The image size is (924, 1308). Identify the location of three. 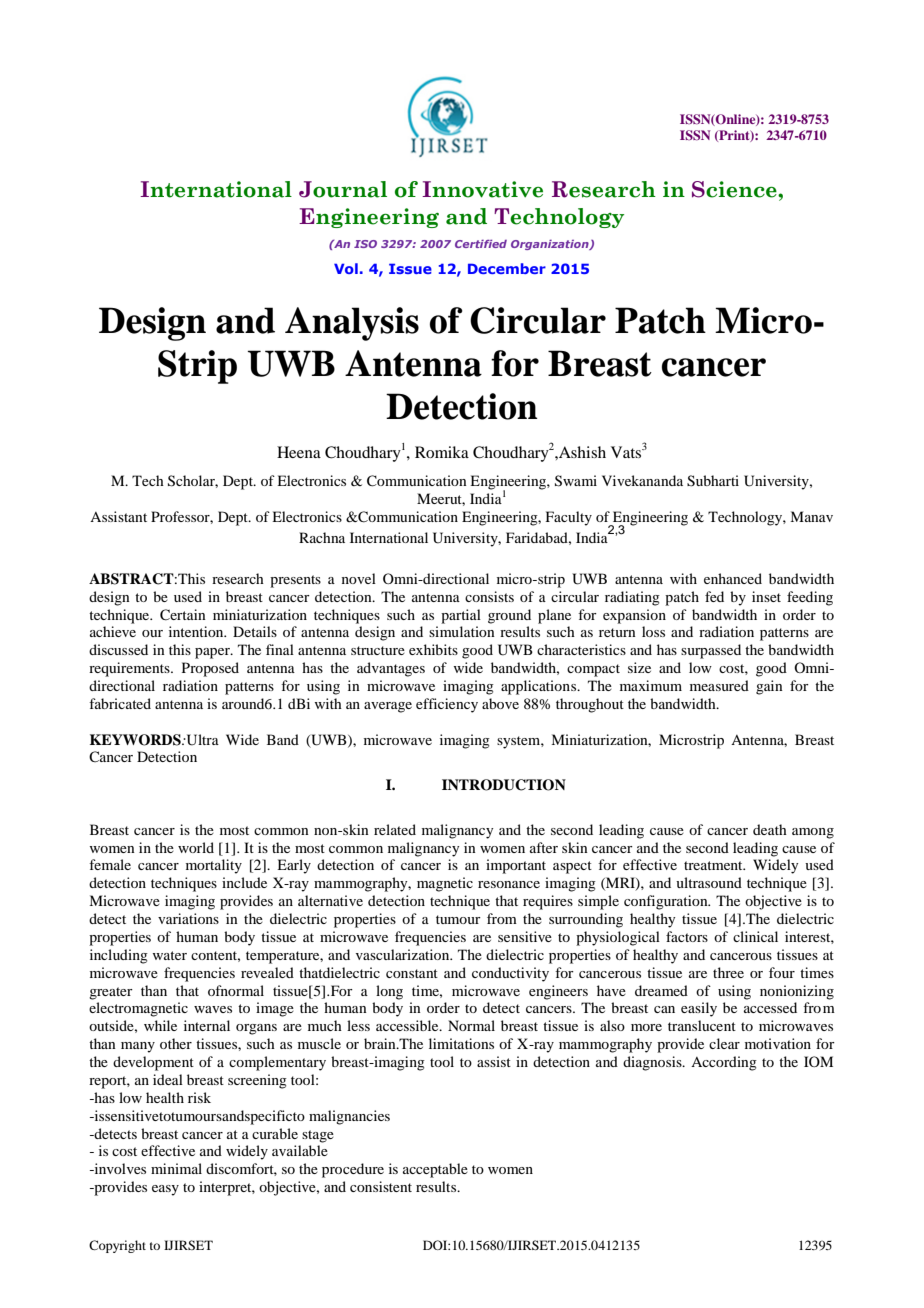
(728, 972).
